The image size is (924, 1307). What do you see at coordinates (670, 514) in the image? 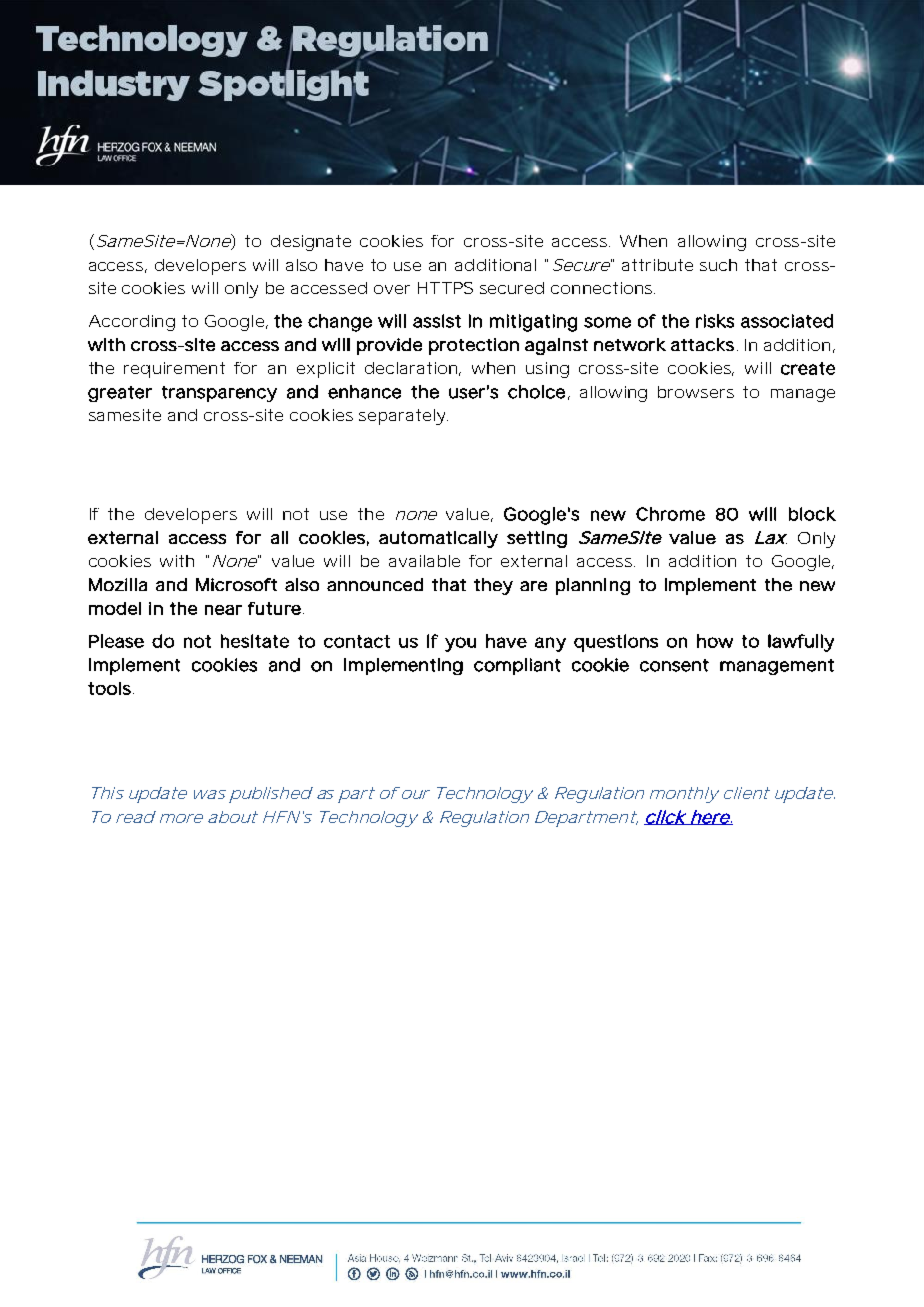
I see `Chrome` at bounding box center [670, 514].
